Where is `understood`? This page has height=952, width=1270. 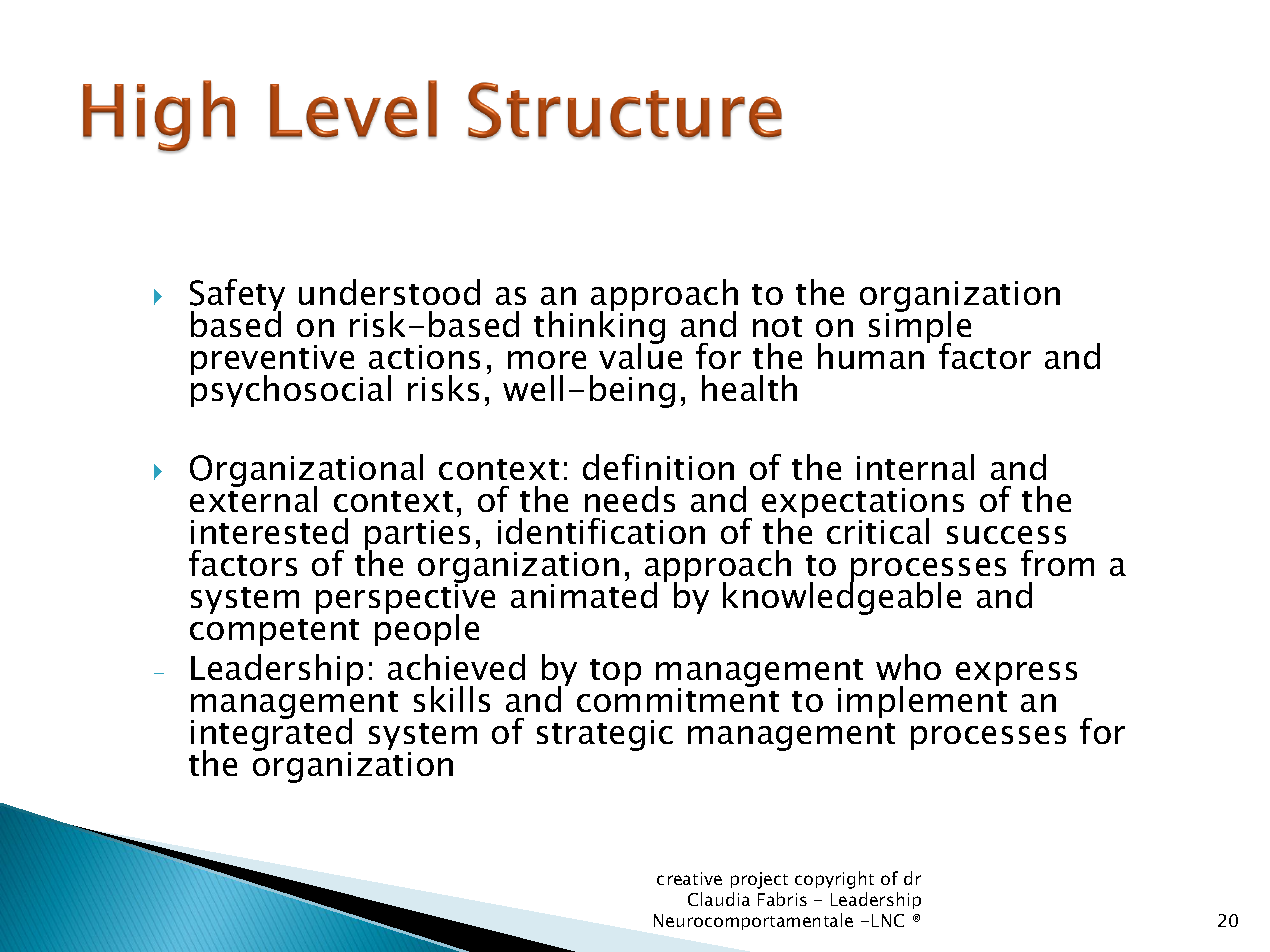
understood is located at coordinates (389, 292).
